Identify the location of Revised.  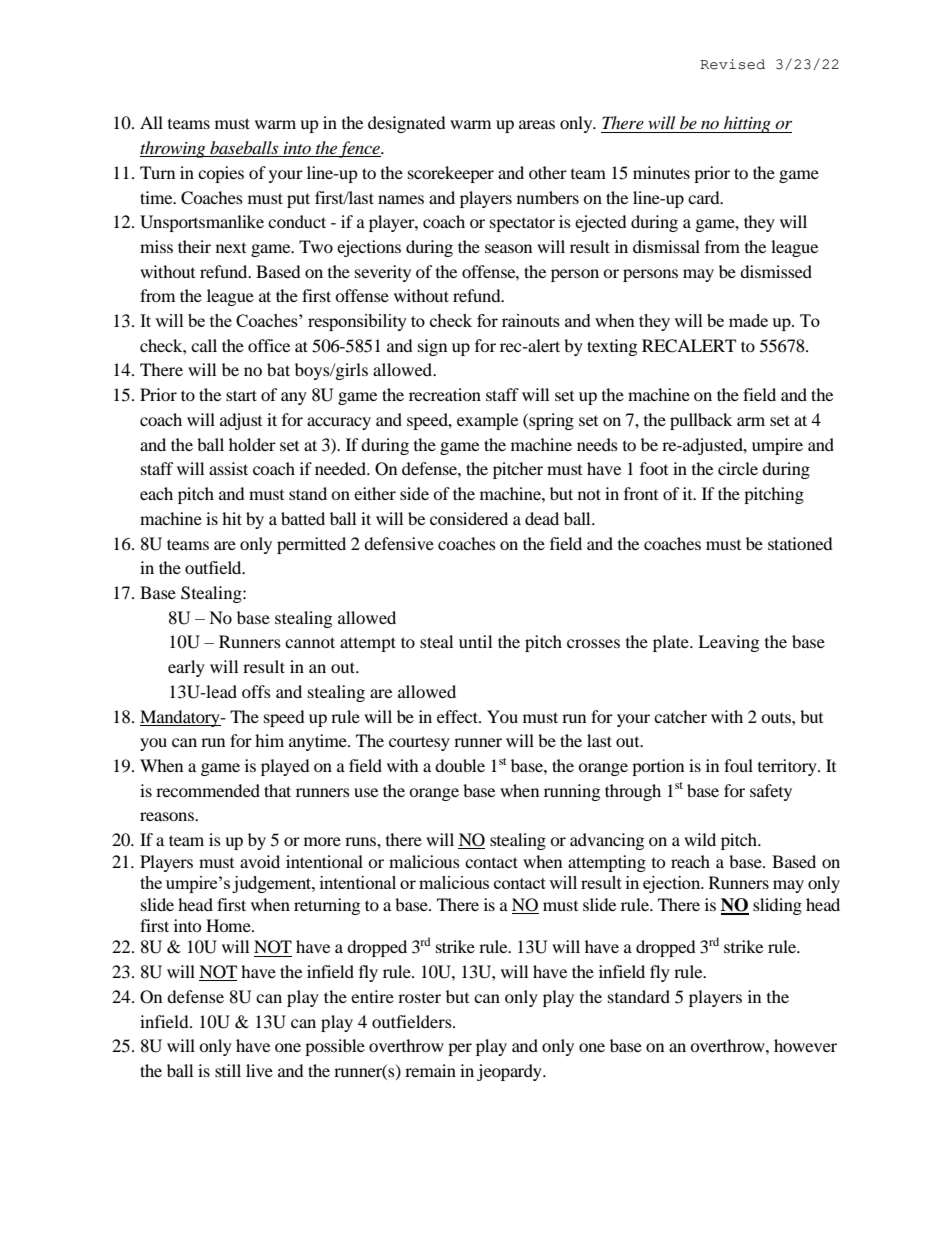
(732, 64).
